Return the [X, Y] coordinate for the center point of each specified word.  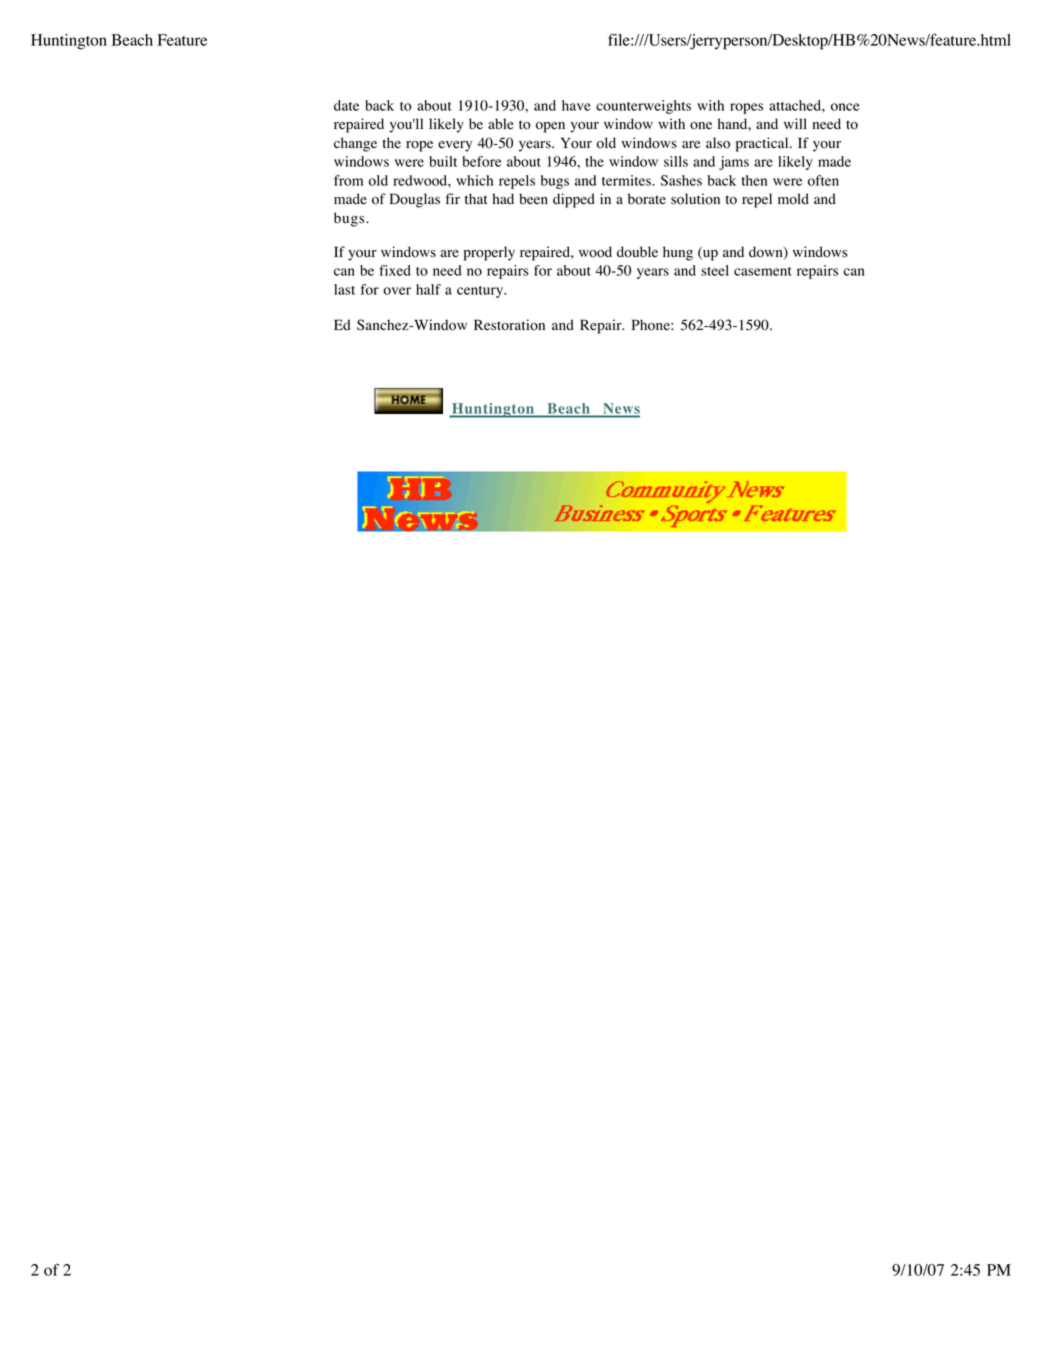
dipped [574, 200]
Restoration [509, 325]
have [576, 105]
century [481, 292]
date [346, 105]
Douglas [415, 200]
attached [796, 105]
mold [793, 199]
